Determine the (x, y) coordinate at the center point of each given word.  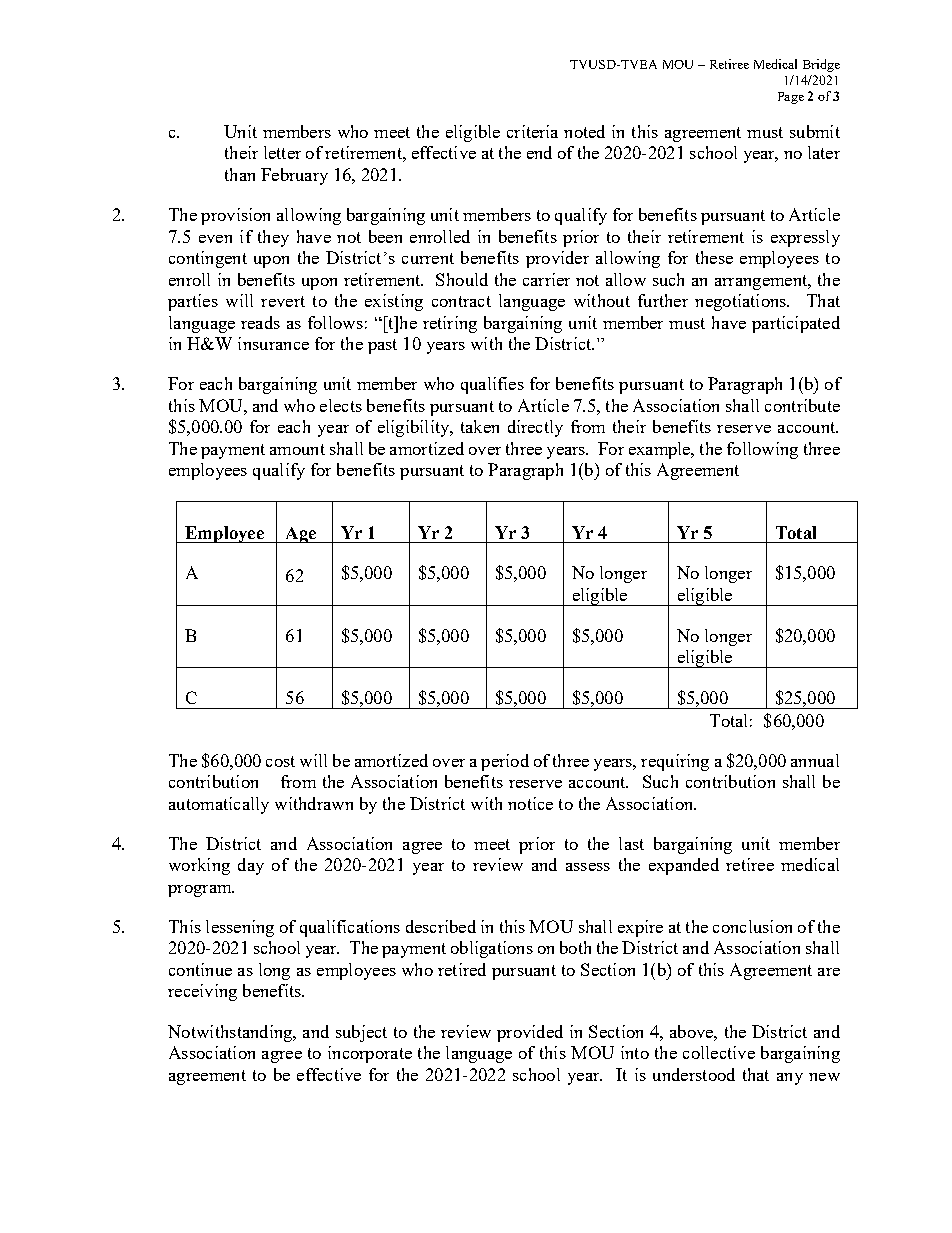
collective (719, 1052)
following (762, 450)
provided (530, 1033)
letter (282, 152)
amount (297, 449)
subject (361, 1033)
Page (791, 98)
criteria (532, 131)
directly (535, 428)
